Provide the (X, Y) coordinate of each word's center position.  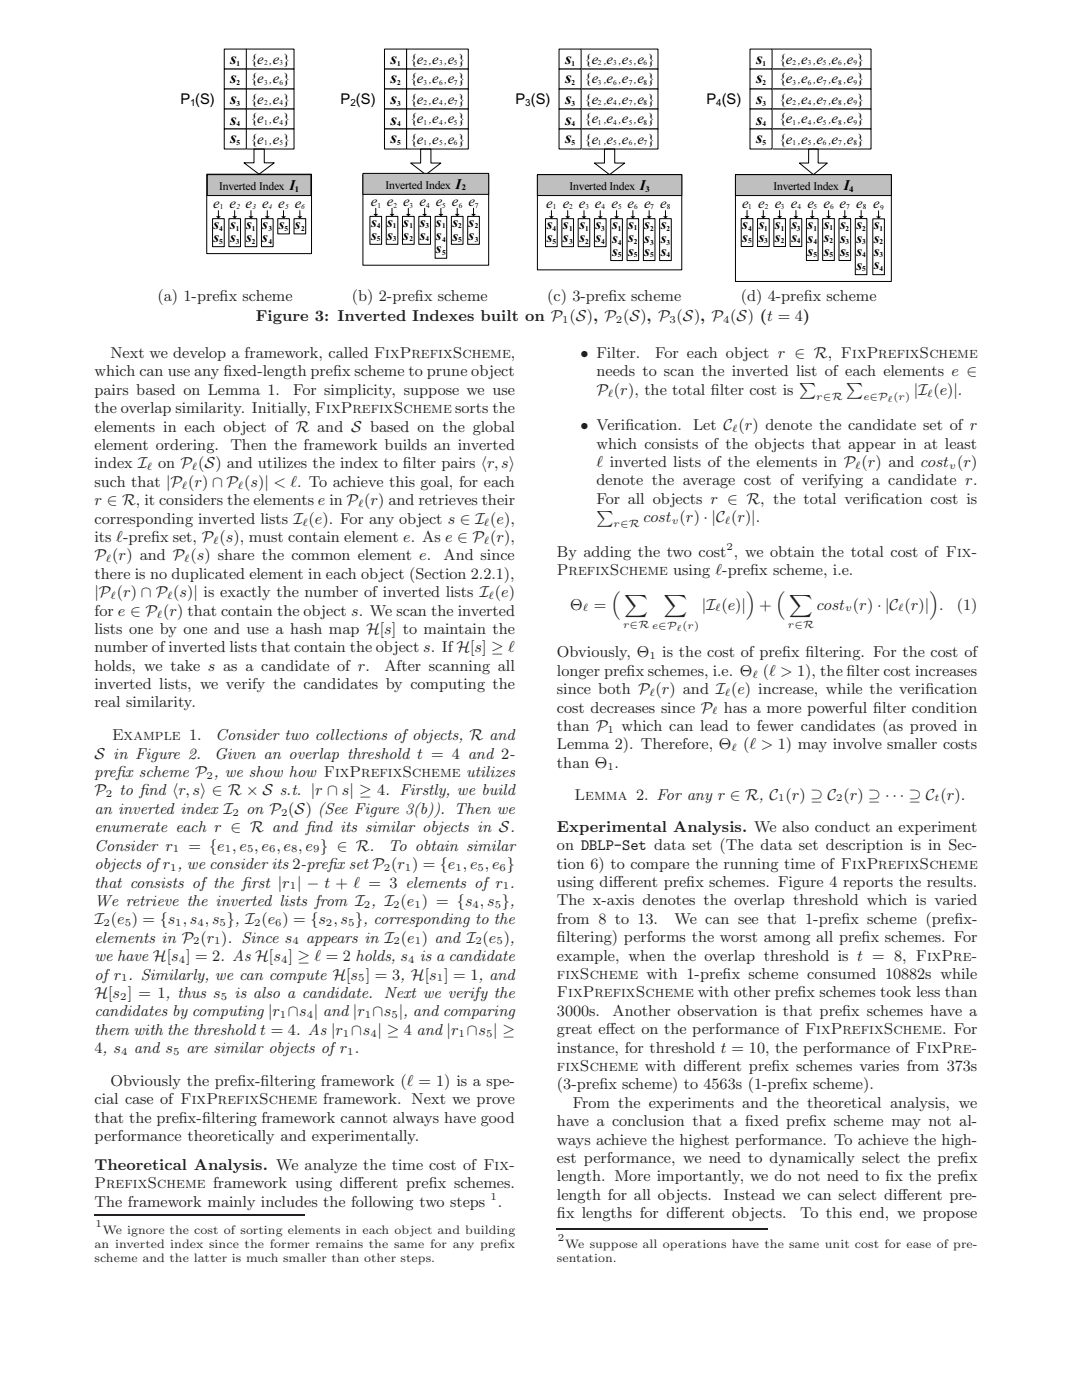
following (382, 1203)
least (960, 443)
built (499, 315)
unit (837, 1244)
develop (199, 354)
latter (210, 1257)
